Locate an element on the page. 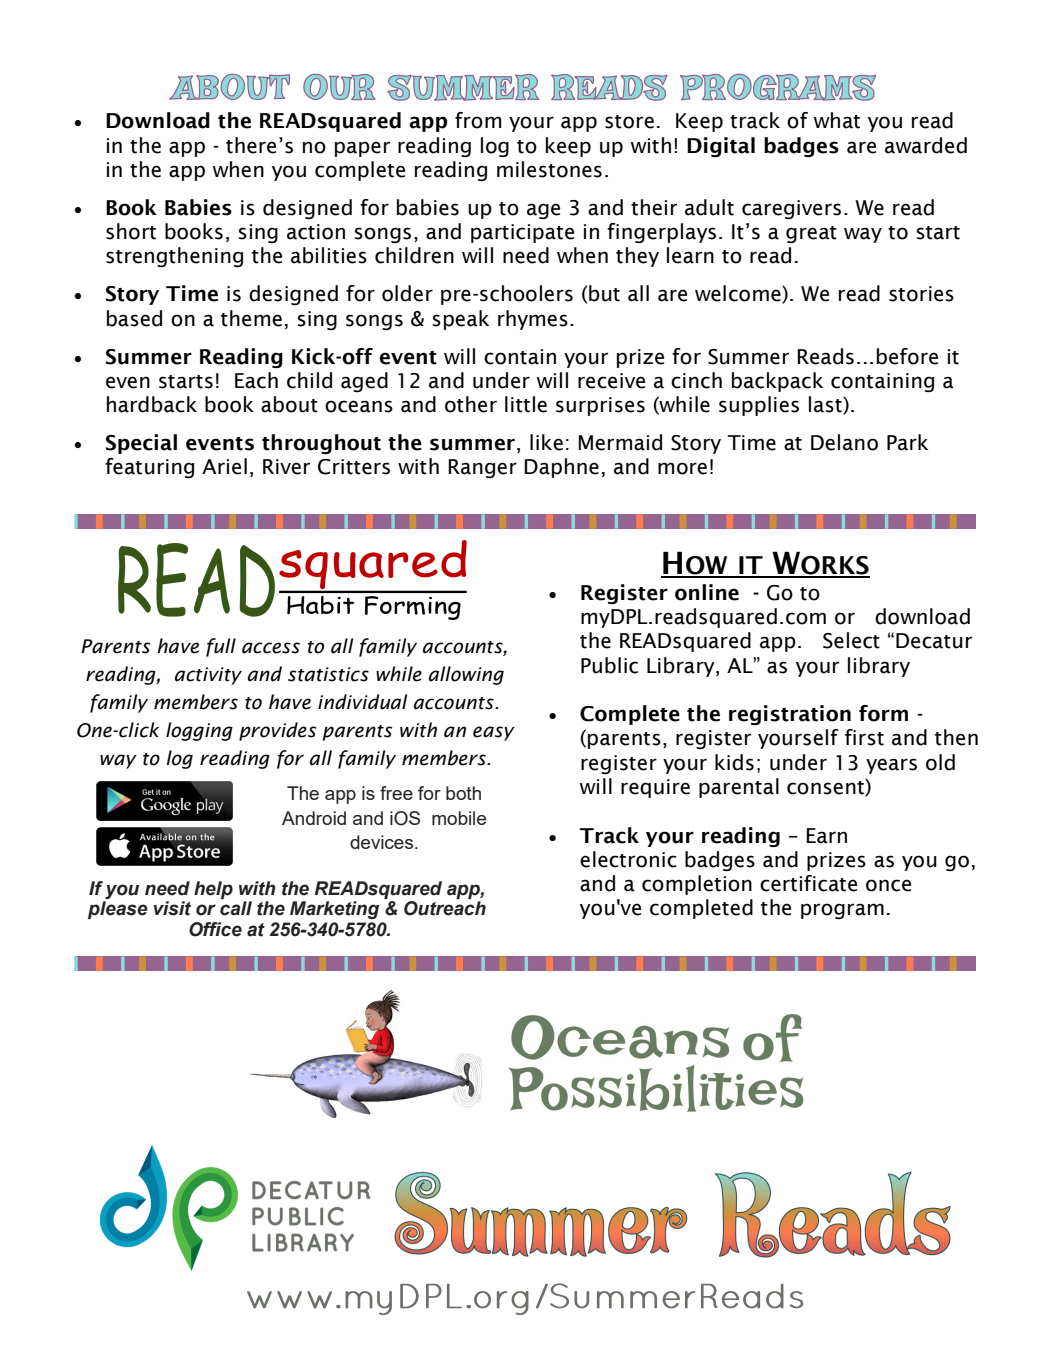 Image resolution: width=1050 pixels, height=1358 pixels. Ranger is located at coordinates (482, 468).
